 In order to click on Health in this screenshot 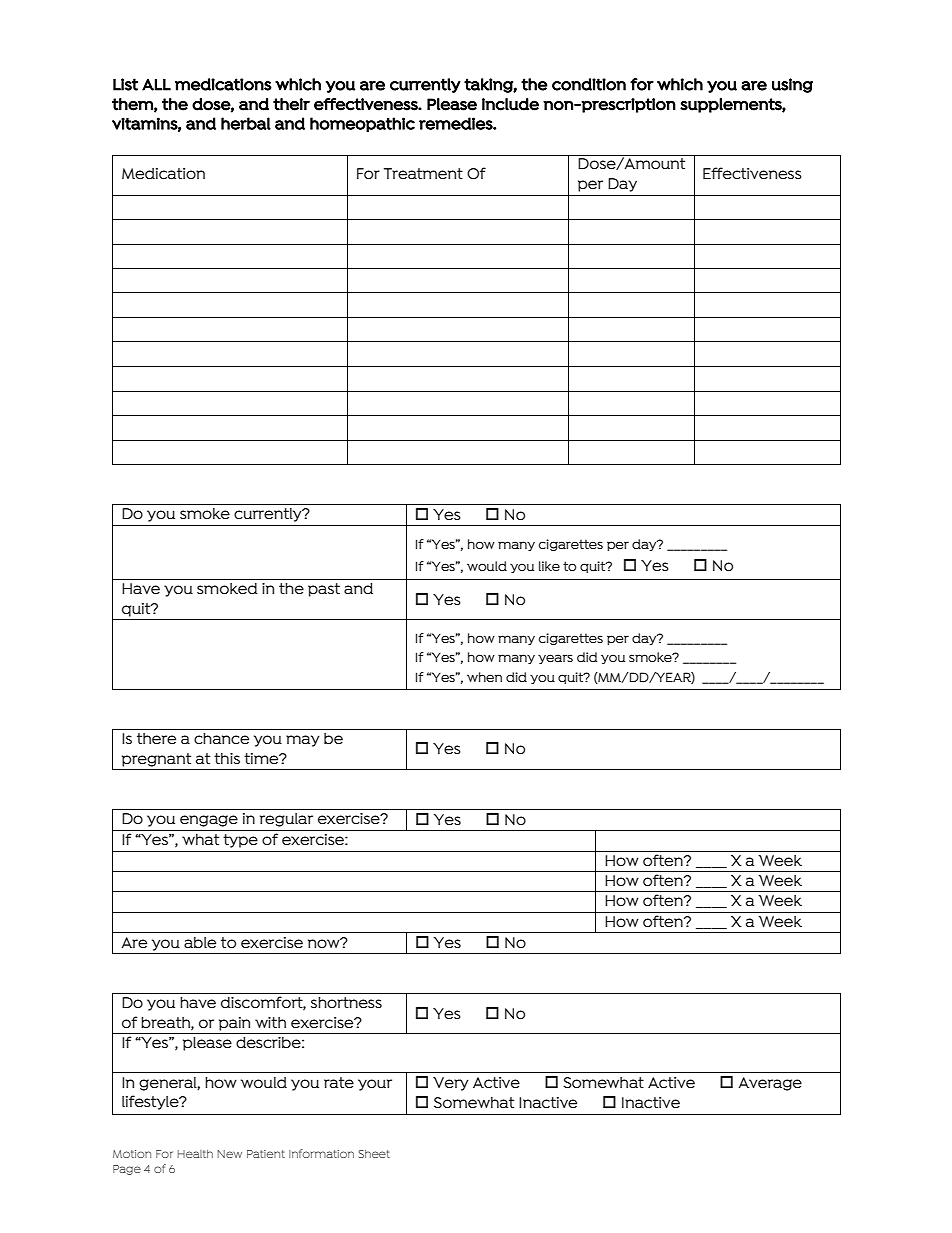, I will do `click(195, 1154)`.
